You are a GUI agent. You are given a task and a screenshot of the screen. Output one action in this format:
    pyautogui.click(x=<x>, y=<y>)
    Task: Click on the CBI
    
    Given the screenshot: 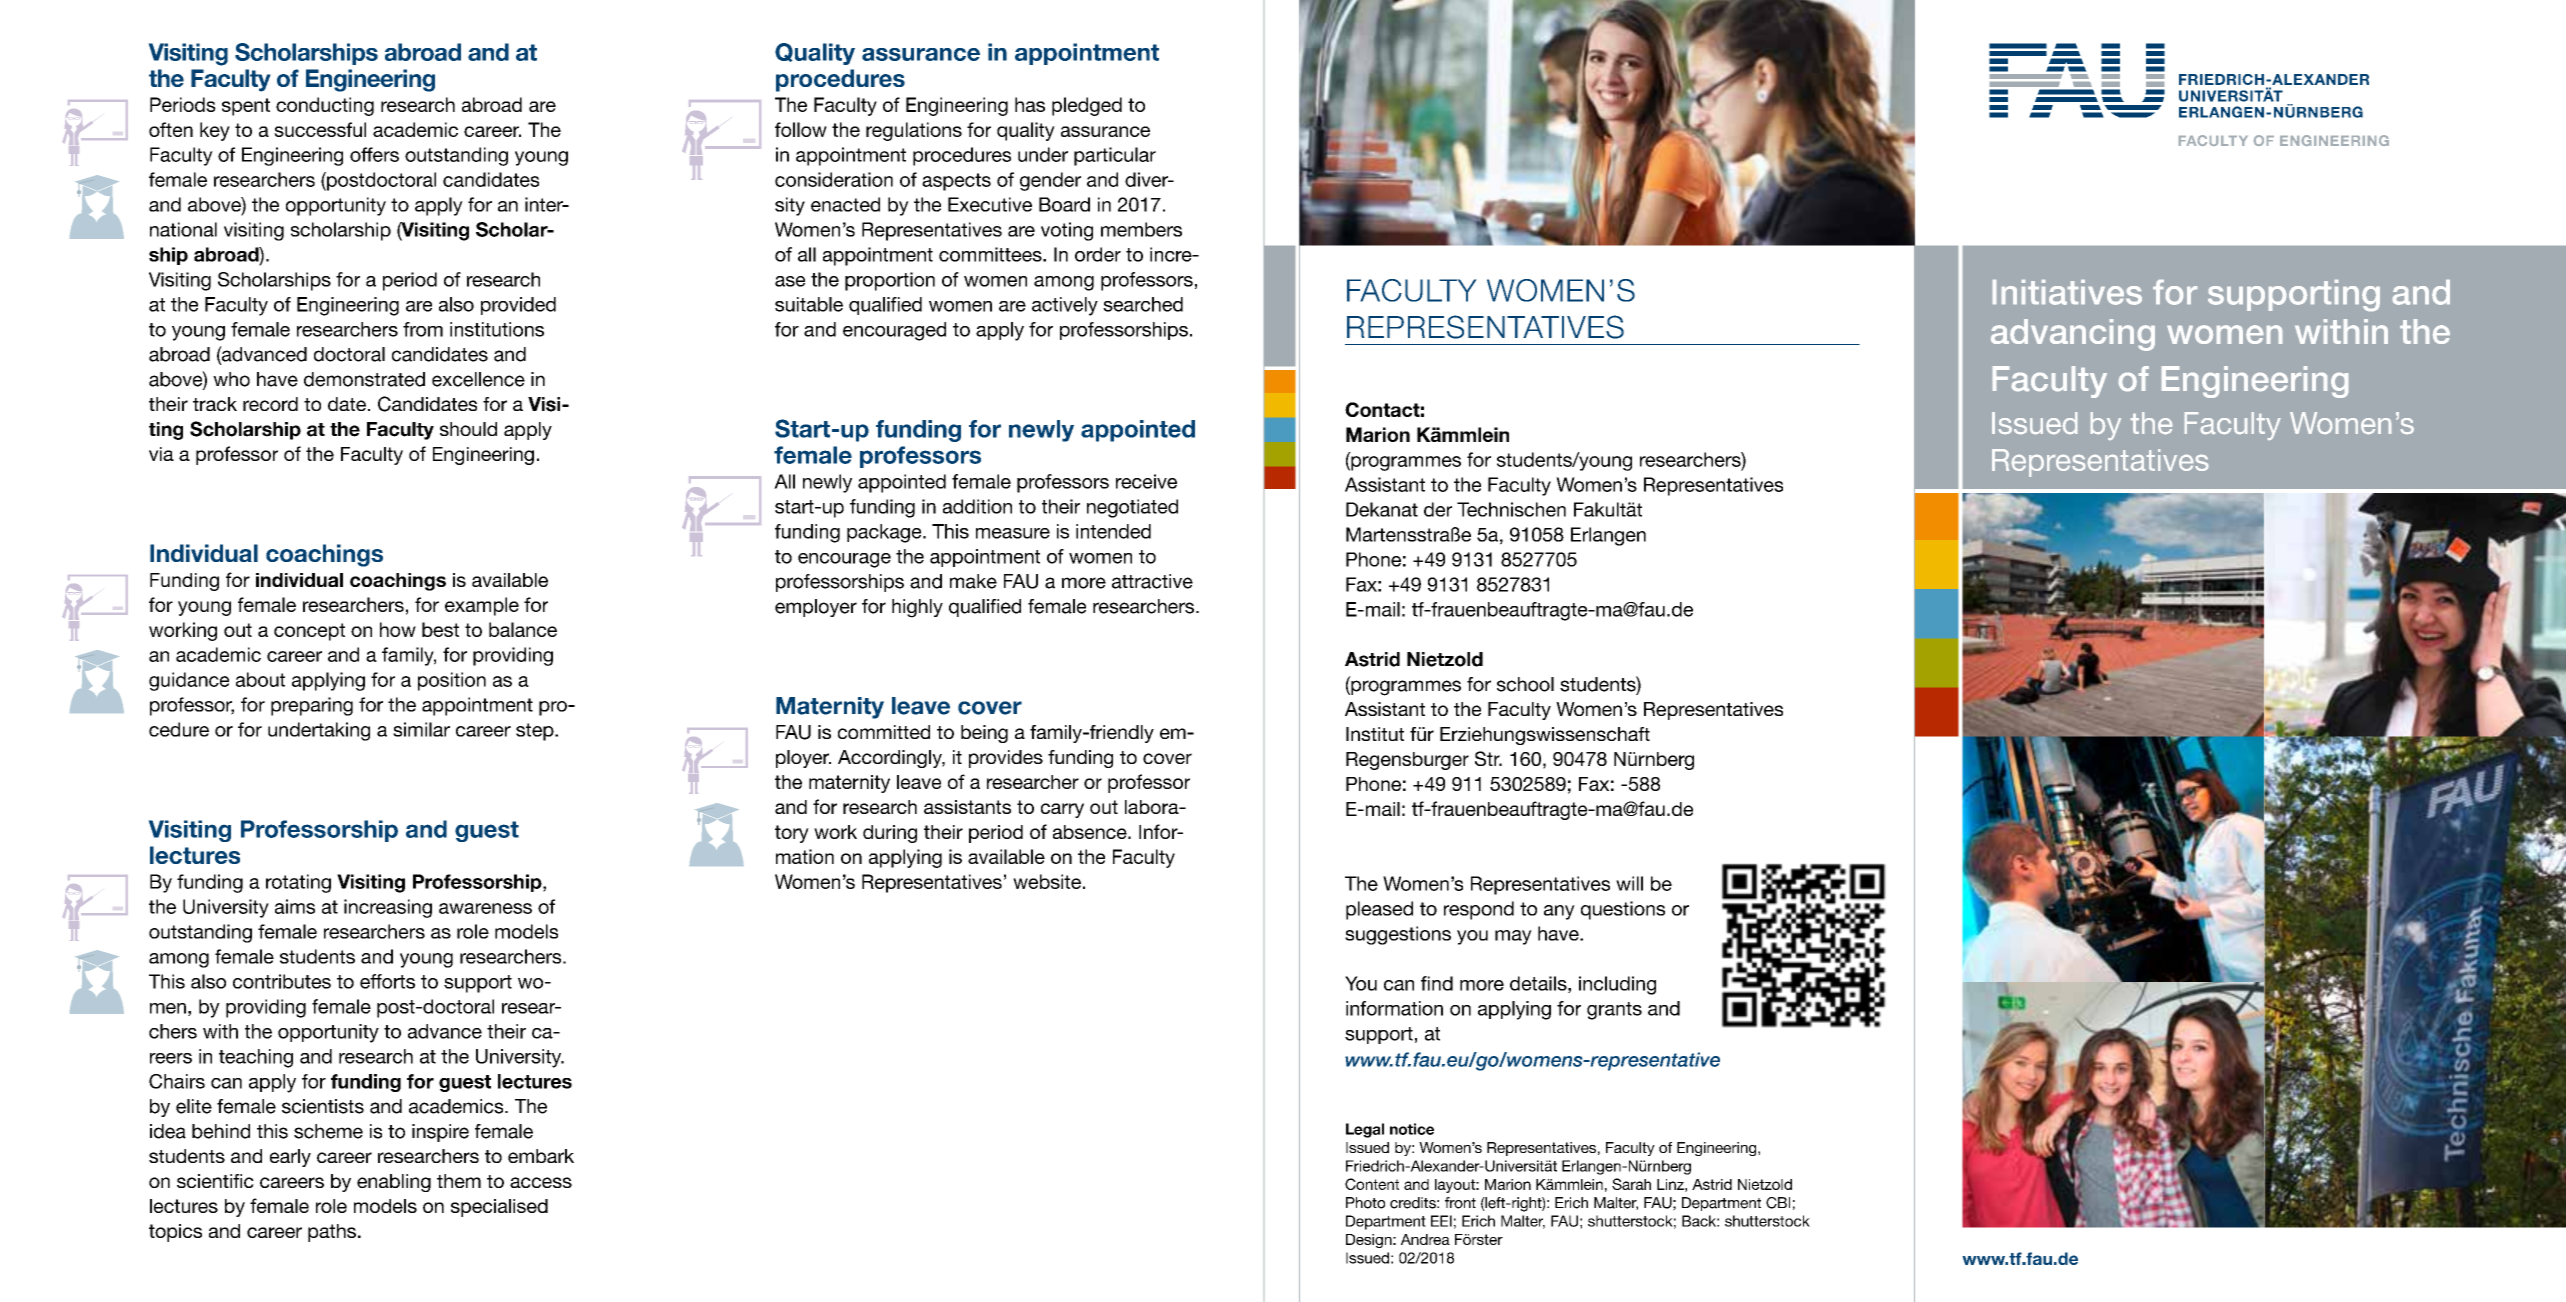 What is the action you would take?
    pyautogui.click(x=1778, y=1203)
